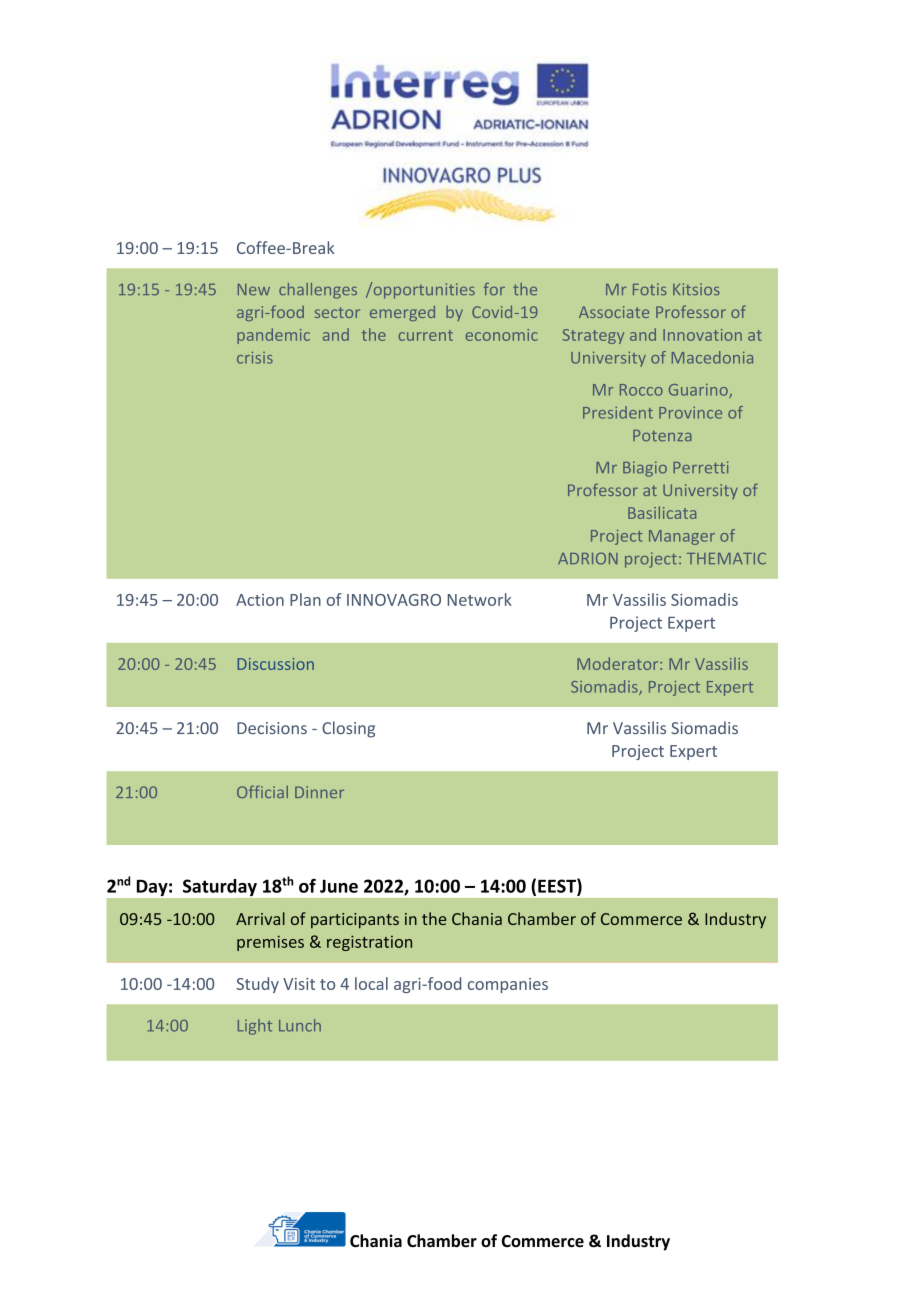 This image has height=1308, width=924. Describe the element at coordinates (348, 729) in the image. I see `Closing` at that location.
